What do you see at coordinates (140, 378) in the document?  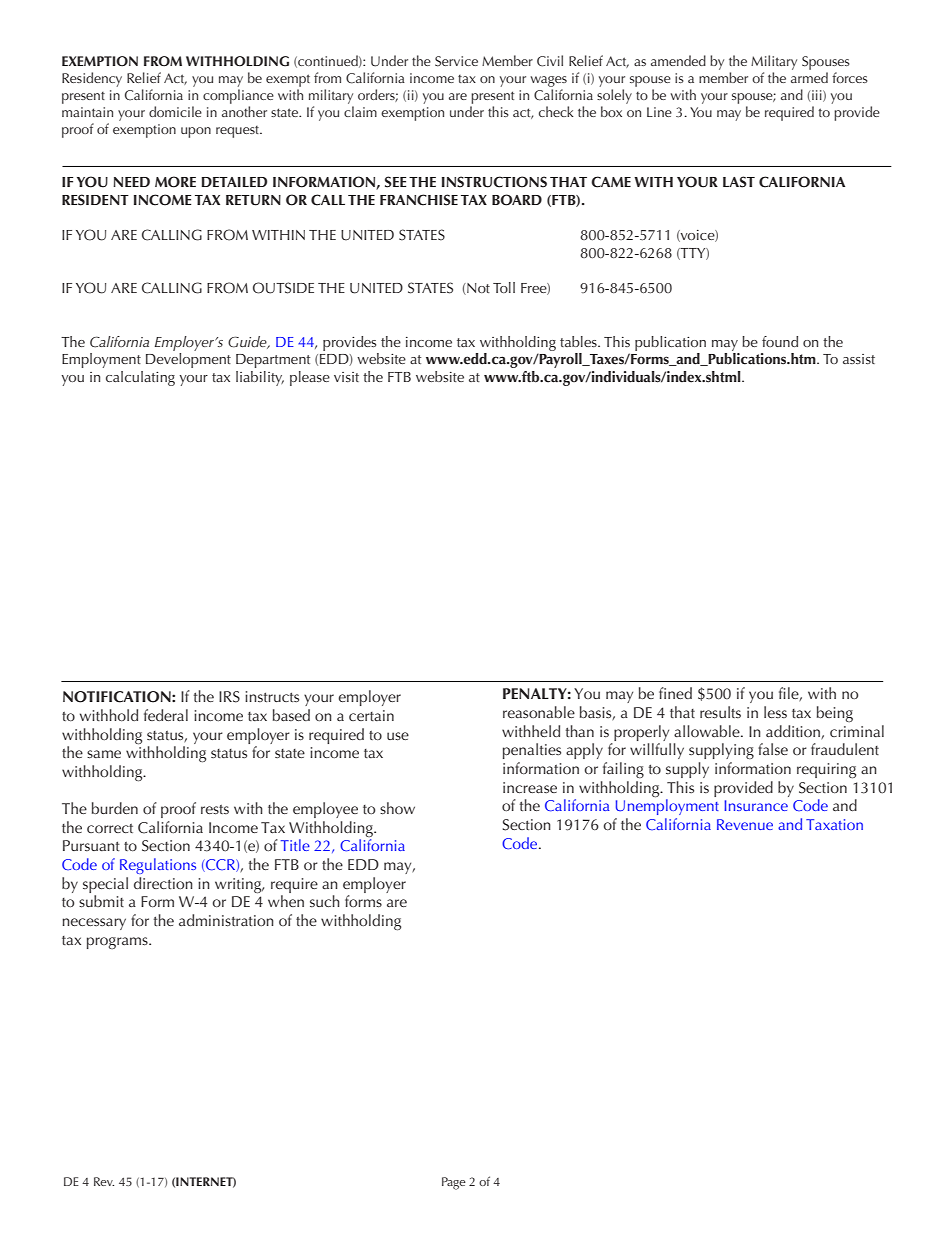 I see `calculating` at bounding box center [140, 378].
